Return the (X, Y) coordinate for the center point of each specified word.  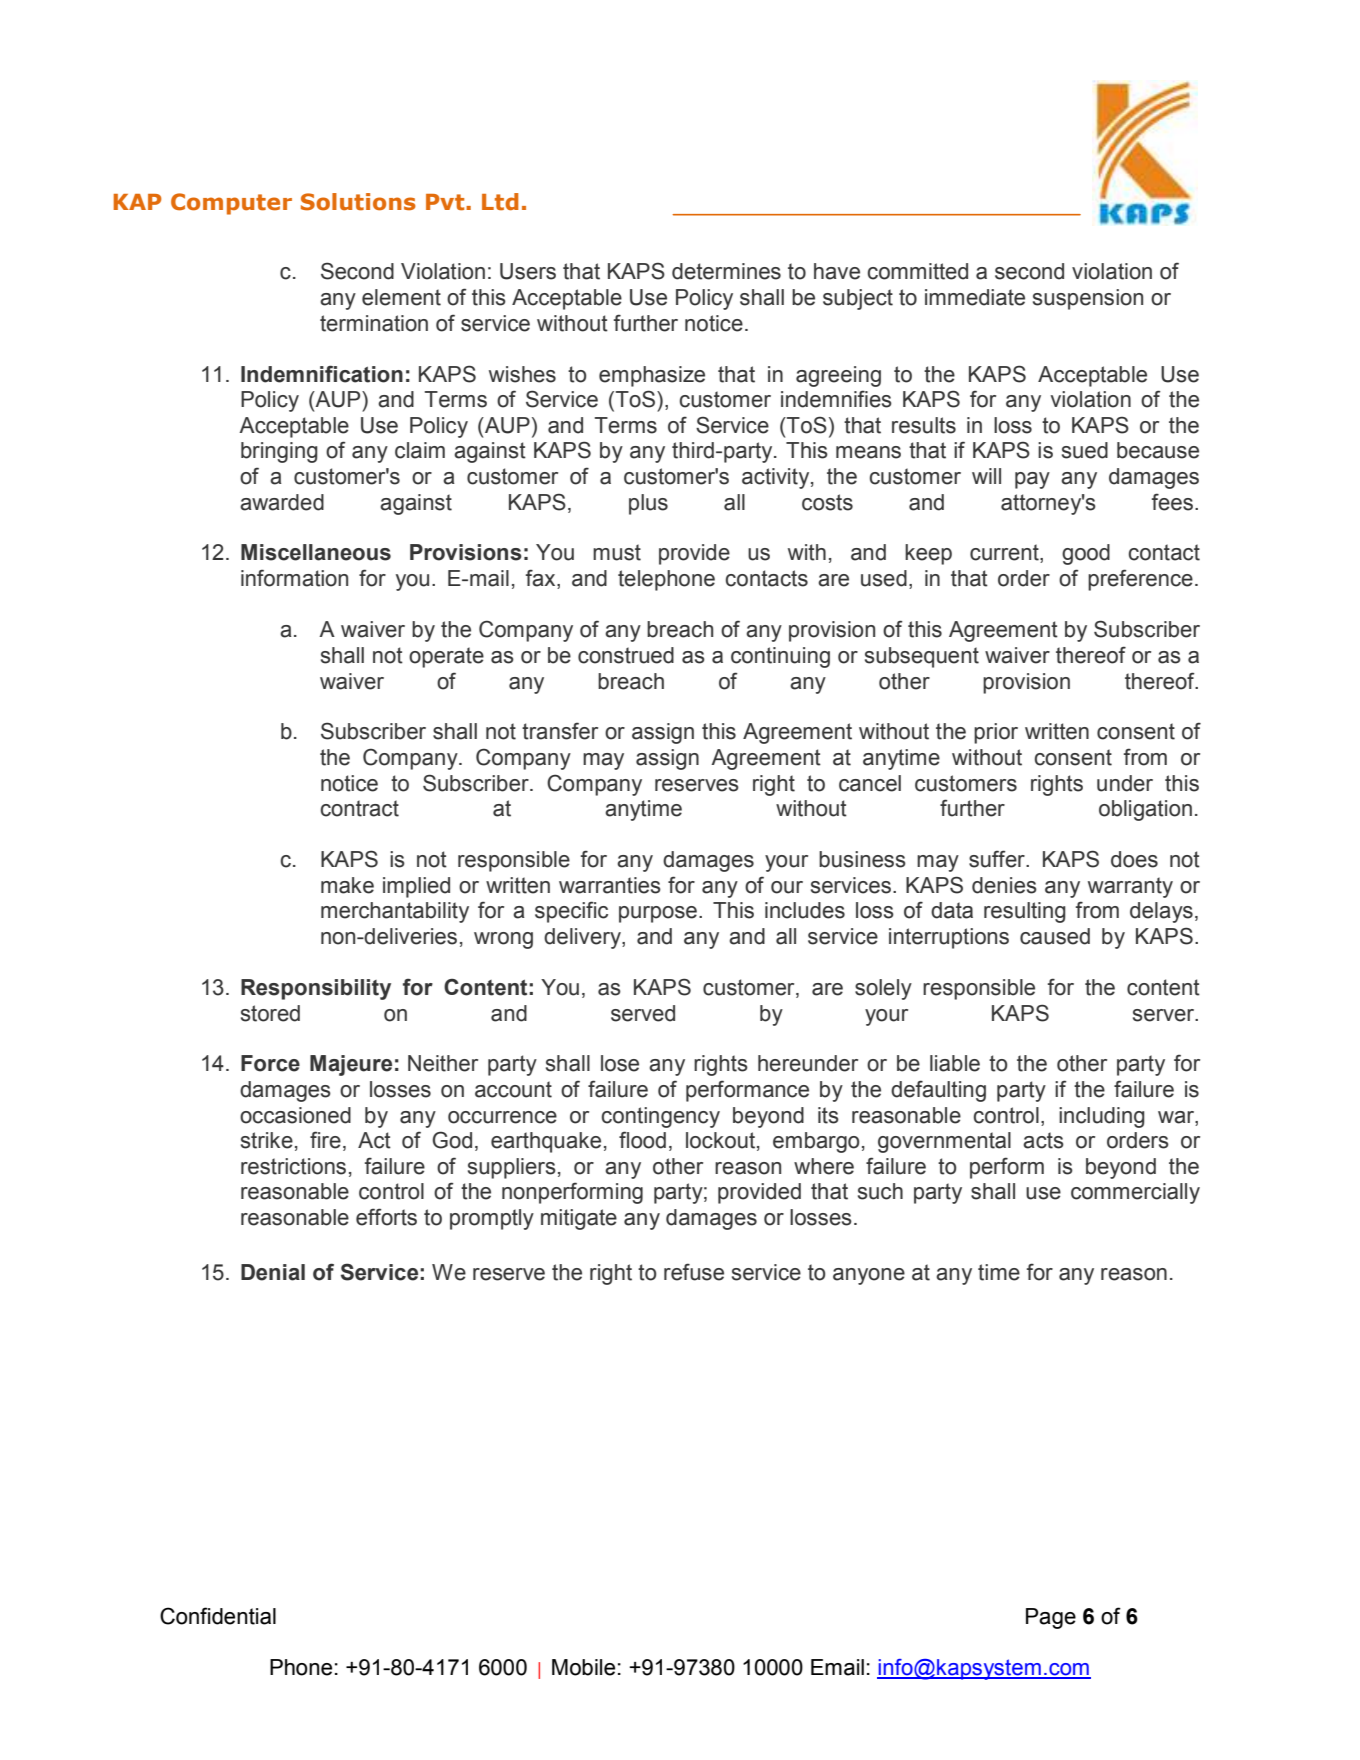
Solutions (358, 202)
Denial (273, 1272)
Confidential (218, 1616)
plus (648, 504)
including (1102, 1117)
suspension (1088, 299)
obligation (1145, 810)
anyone (869, 1276)
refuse (694, 1272)
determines (726, 271)
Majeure (351, 1065)
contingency (661, 1117)
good (1086, 554)
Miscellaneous (316, 552)
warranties (610, 885)
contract (360, 808)
